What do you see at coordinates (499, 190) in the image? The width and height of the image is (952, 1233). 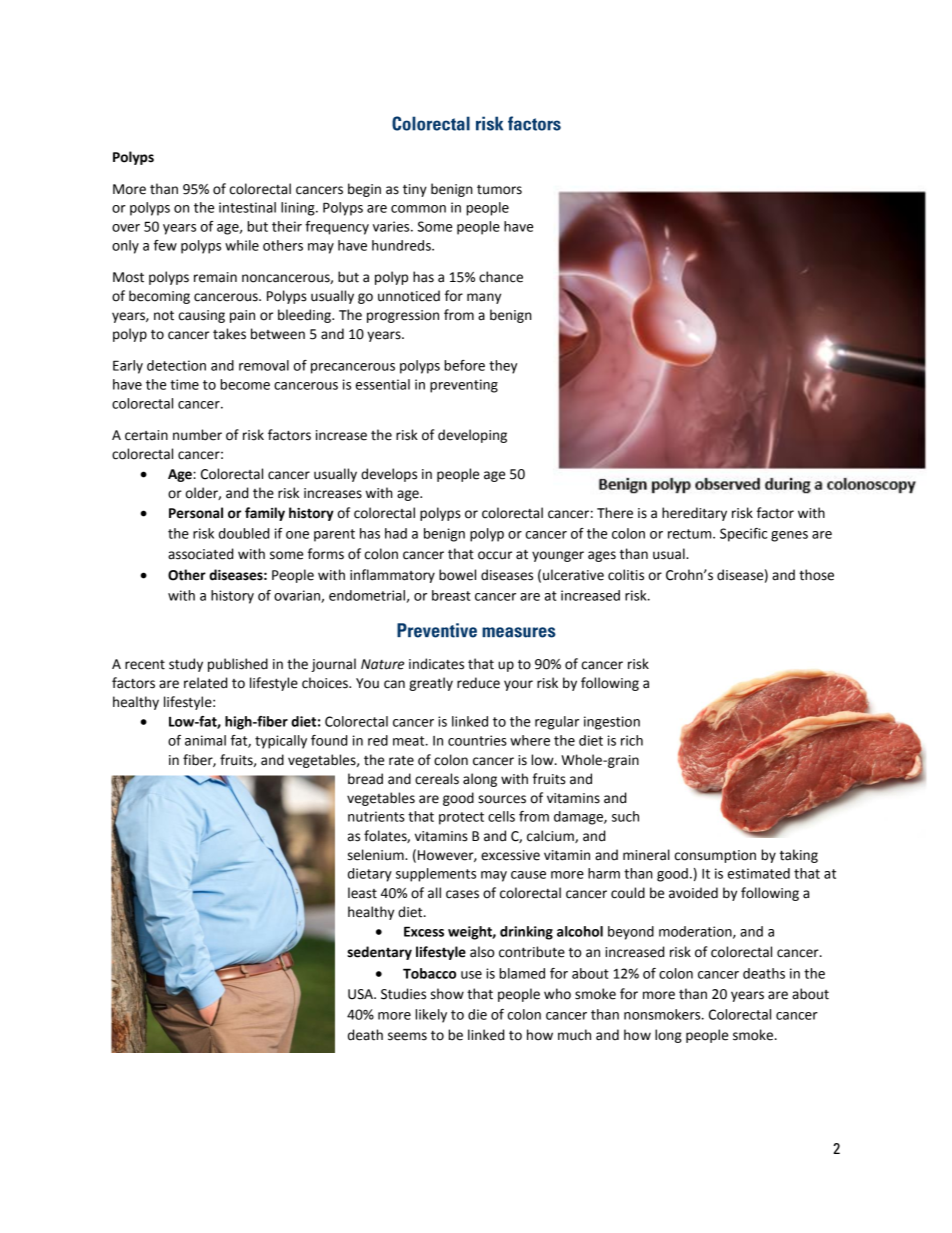 I see `tumors` at bounding box center [499, 190].
